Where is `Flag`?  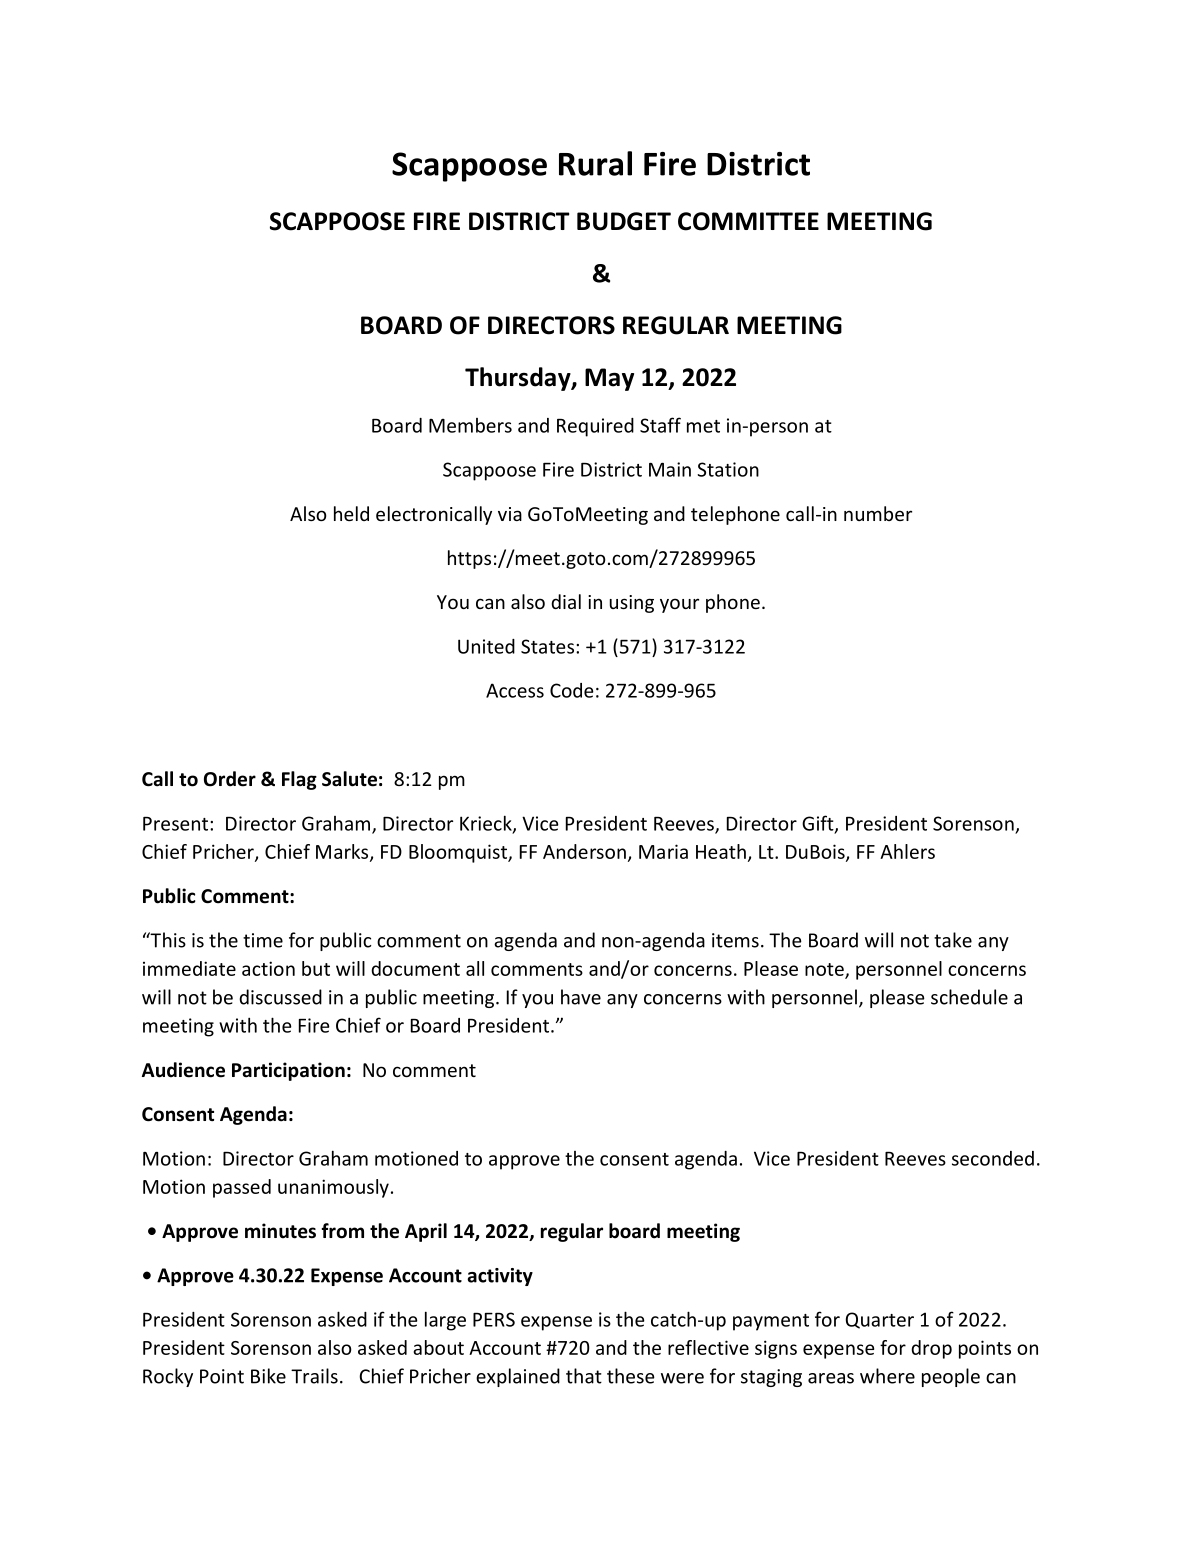
Flag is located at coordinates (299, 780).
